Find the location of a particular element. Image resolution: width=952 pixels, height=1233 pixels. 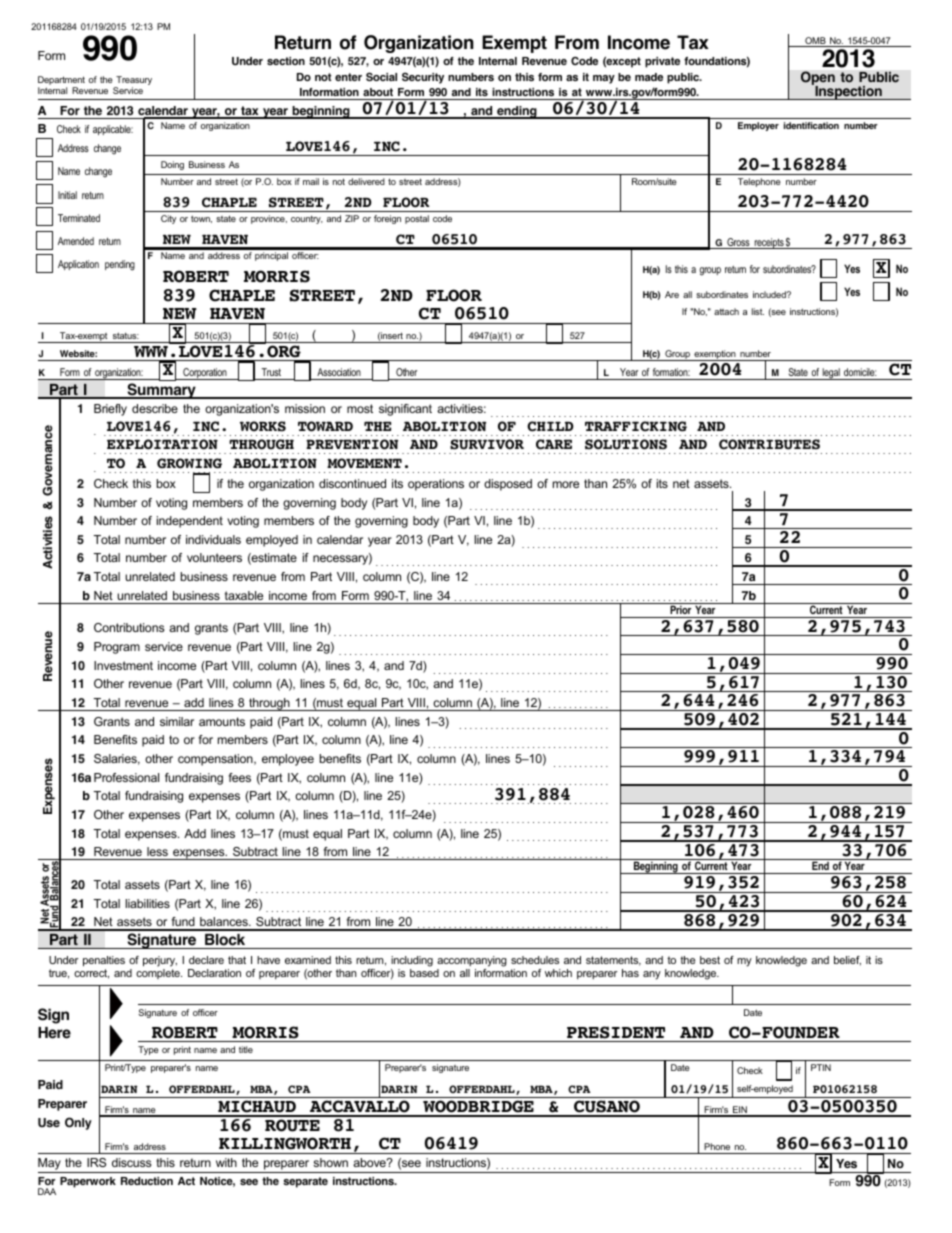

Contributions is located at coordinates (129, 627).
